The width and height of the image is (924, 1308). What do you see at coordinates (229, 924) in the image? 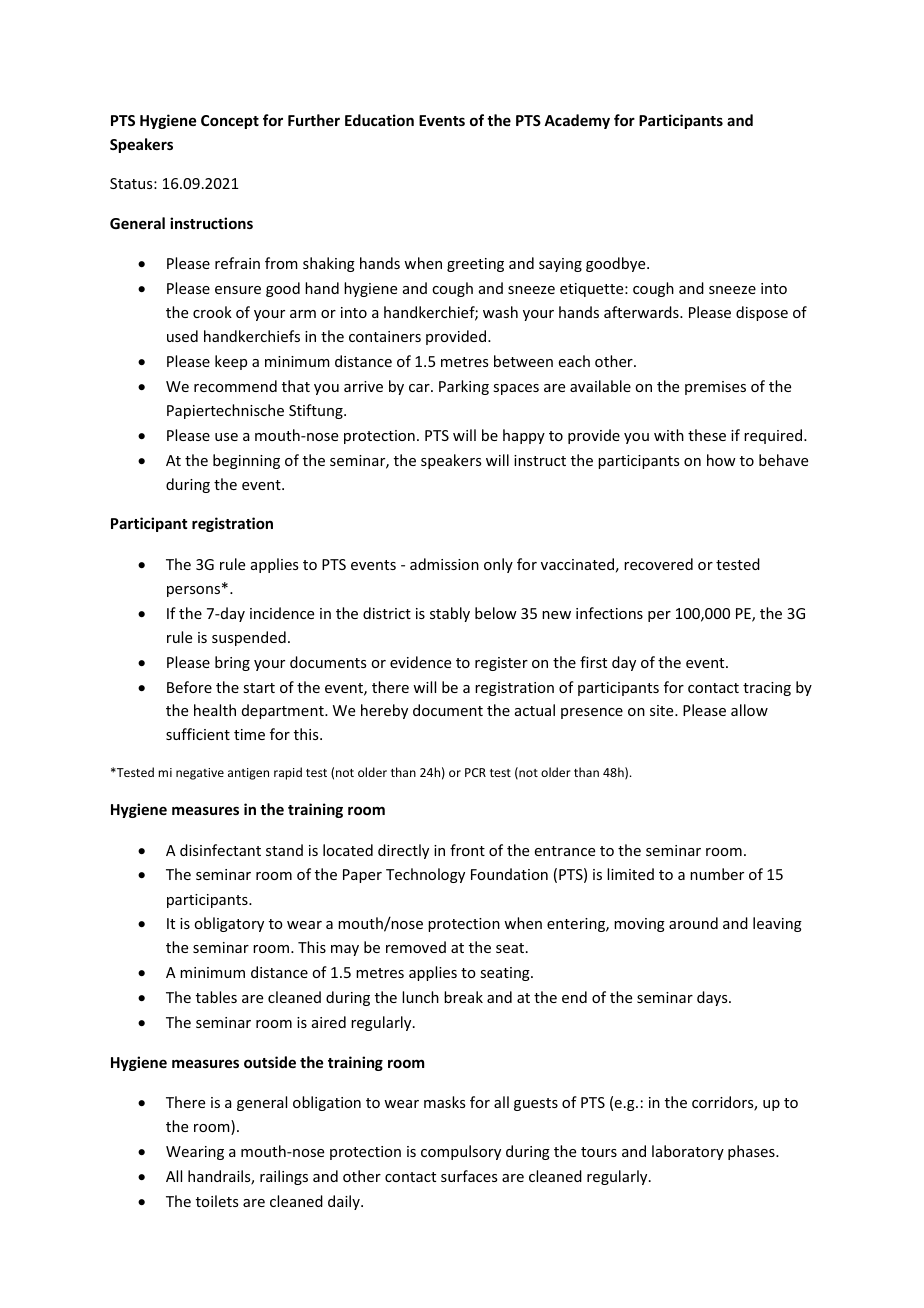
I see `obligatory` at bounding box center [229, 924].
